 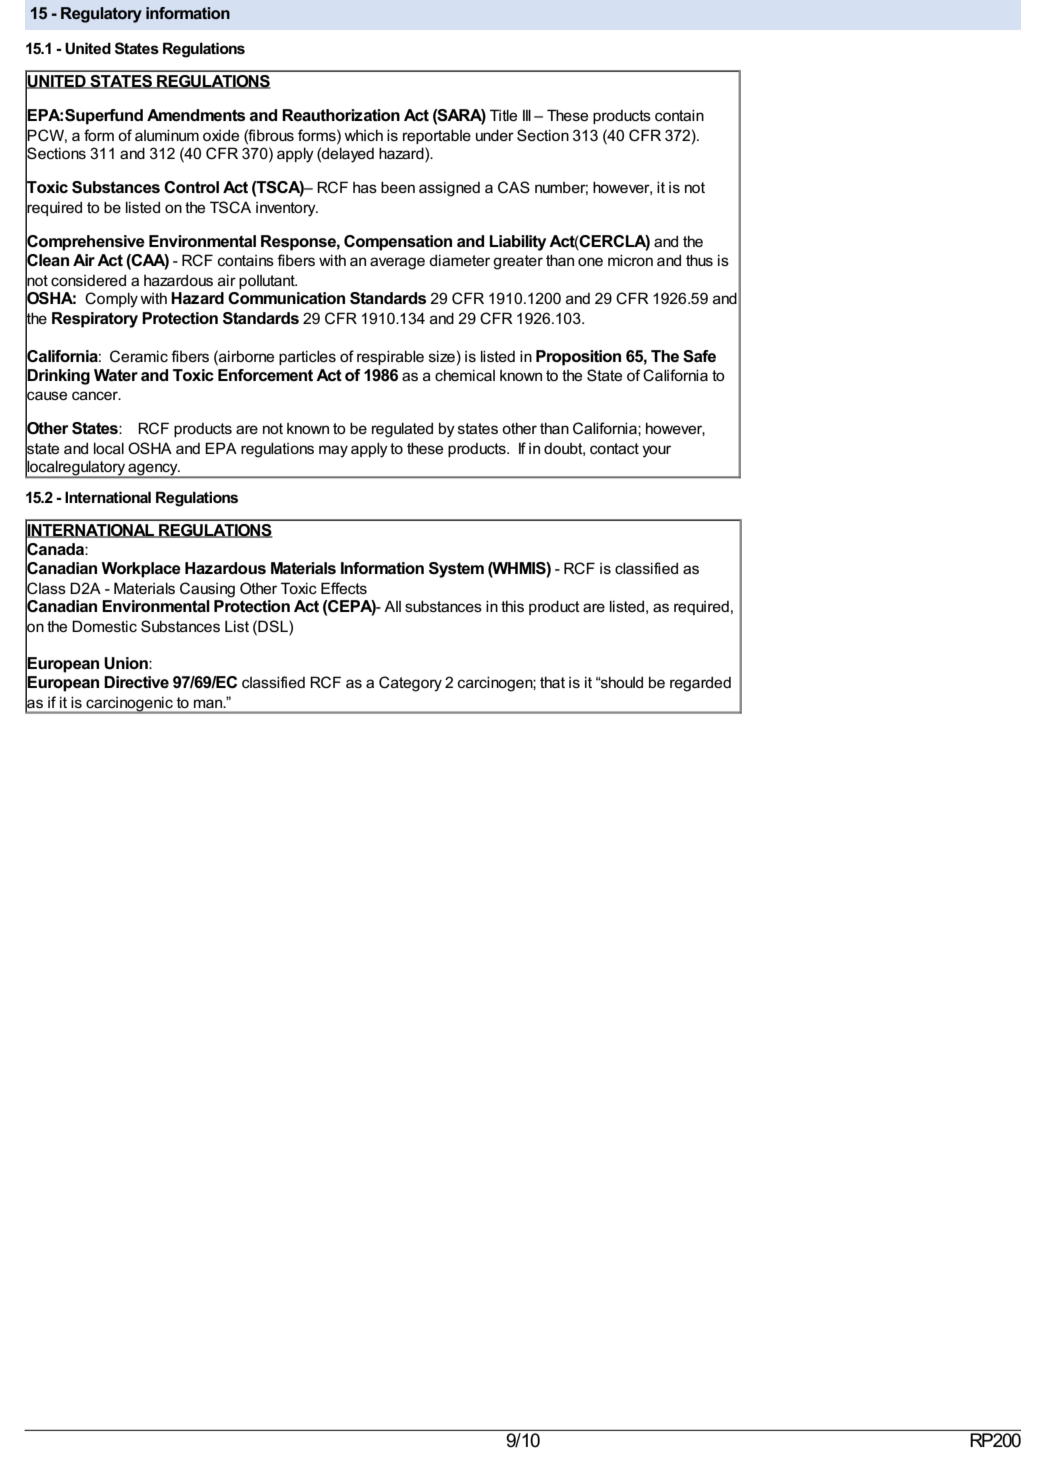 I want to click on Union, so click(x=127, y=663).
